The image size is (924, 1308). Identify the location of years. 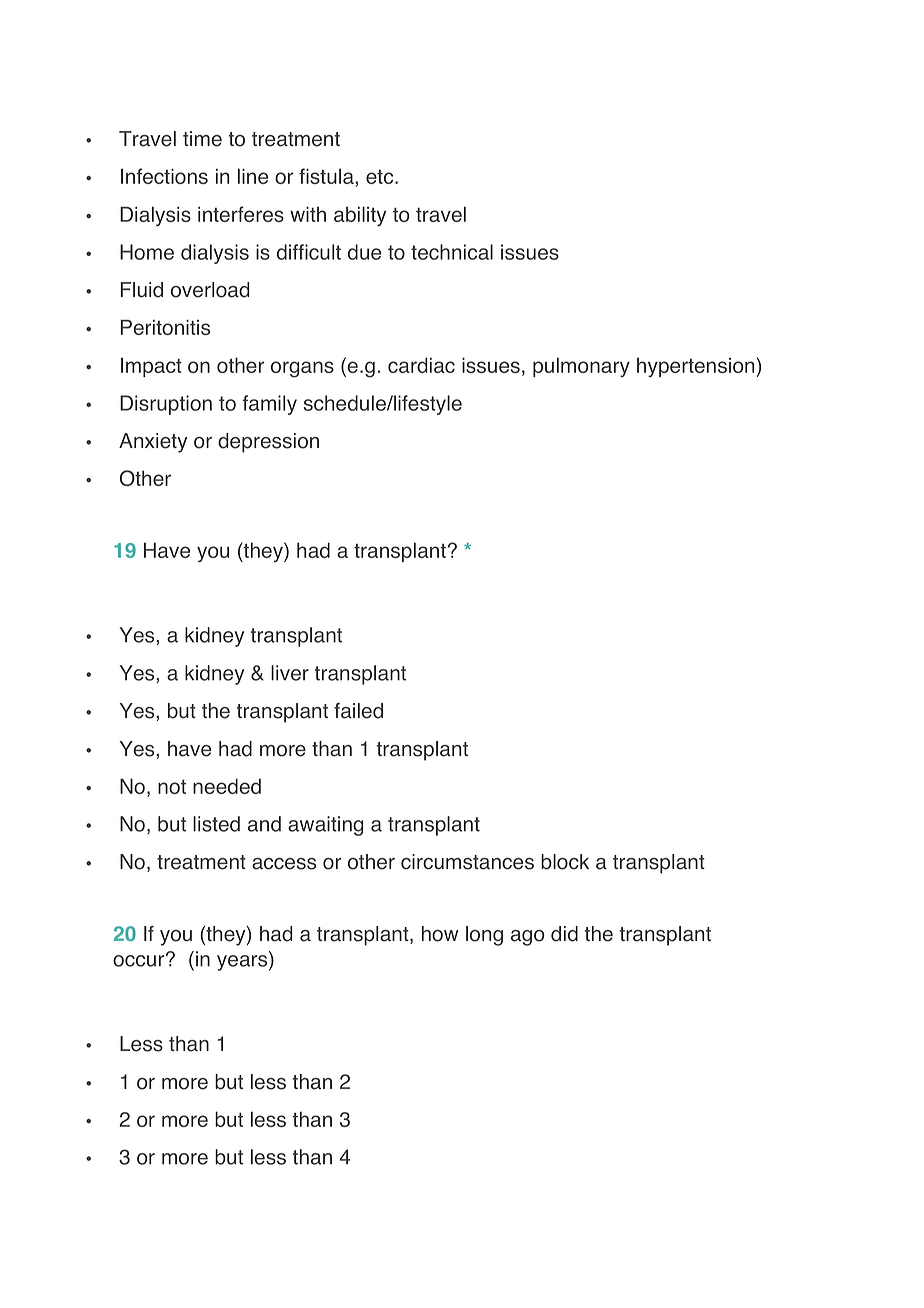
(243, 963).
